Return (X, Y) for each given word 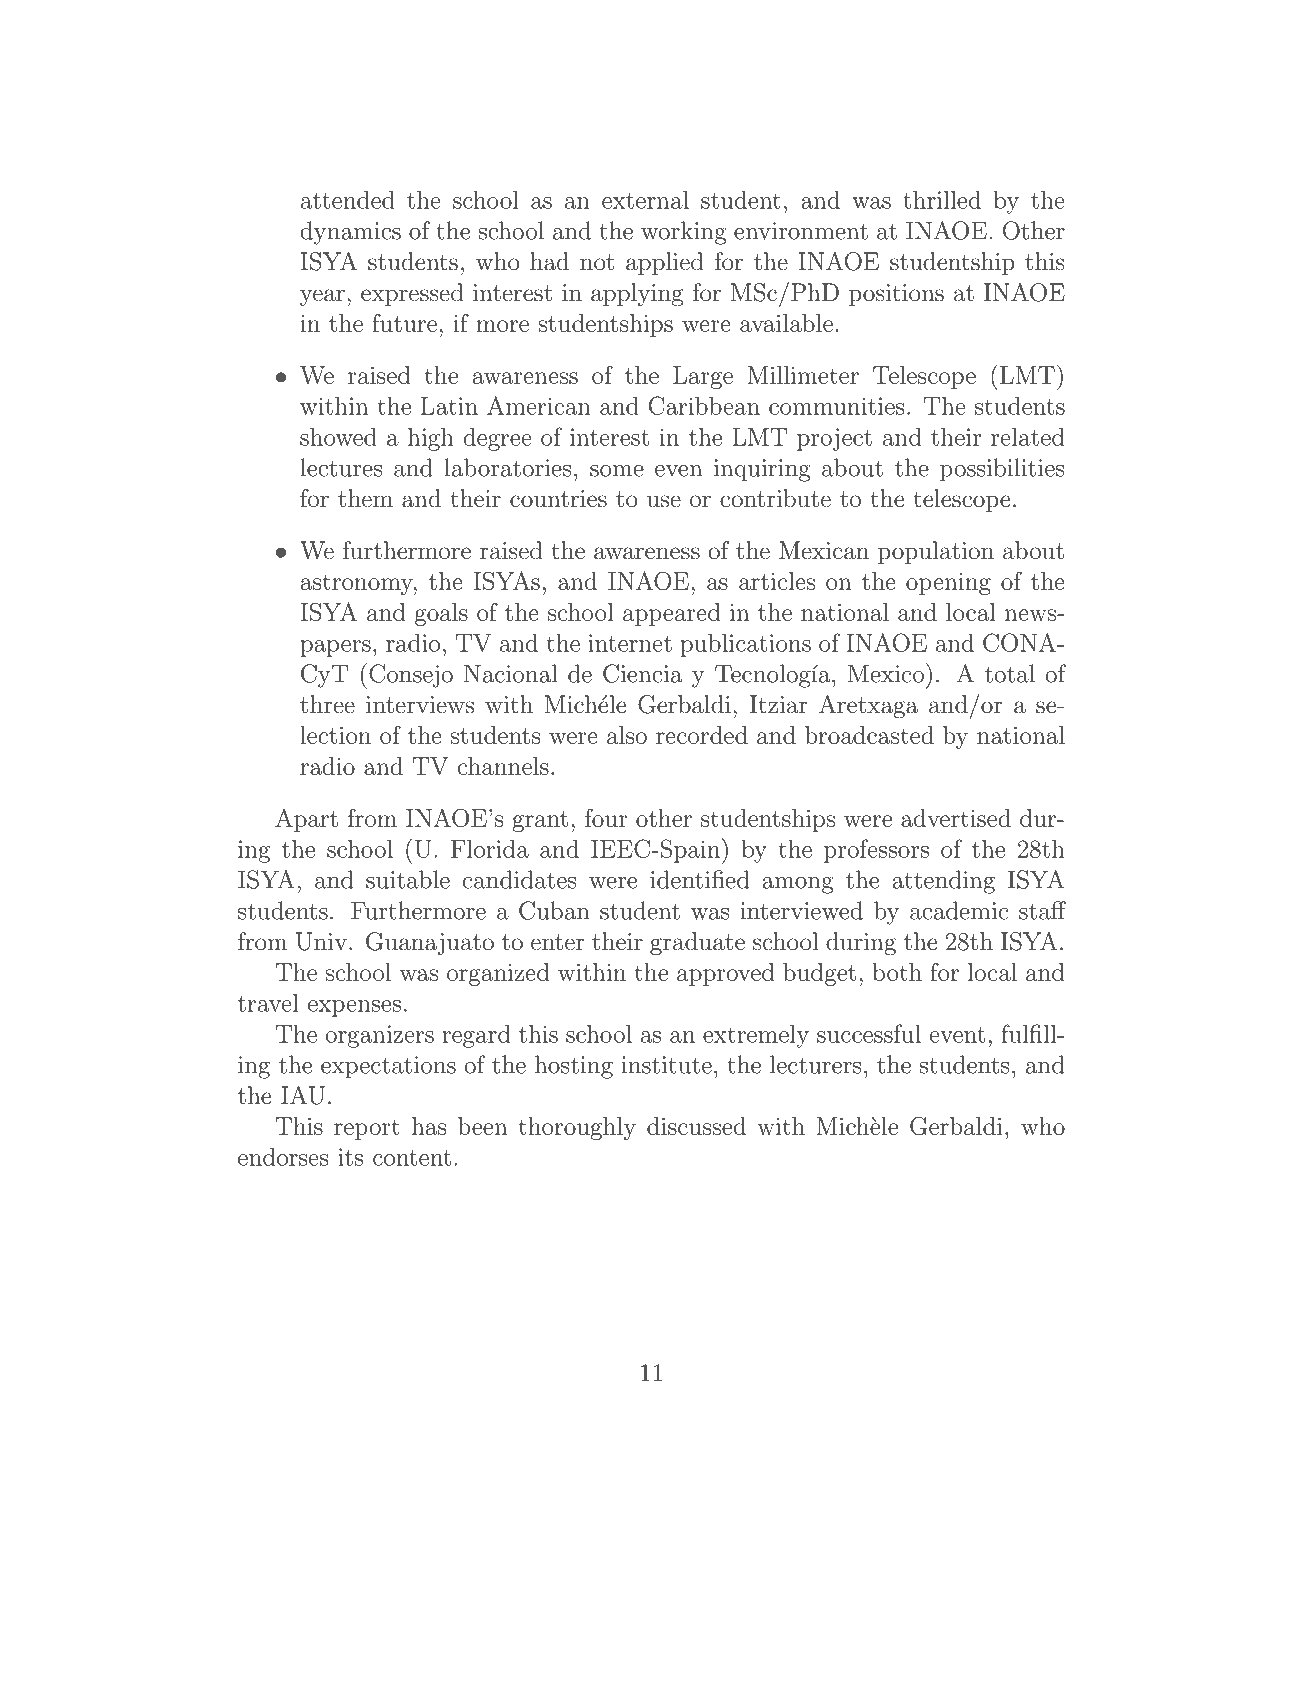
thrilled (942, 200)
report (367, 1129)
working (684, 233)
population (936, 552)
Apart (306, 820)
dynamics (350, 233)
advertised (956, 818)
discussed (696, 1126)
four (606, 818)
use (664, 501)
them (365, 498)
